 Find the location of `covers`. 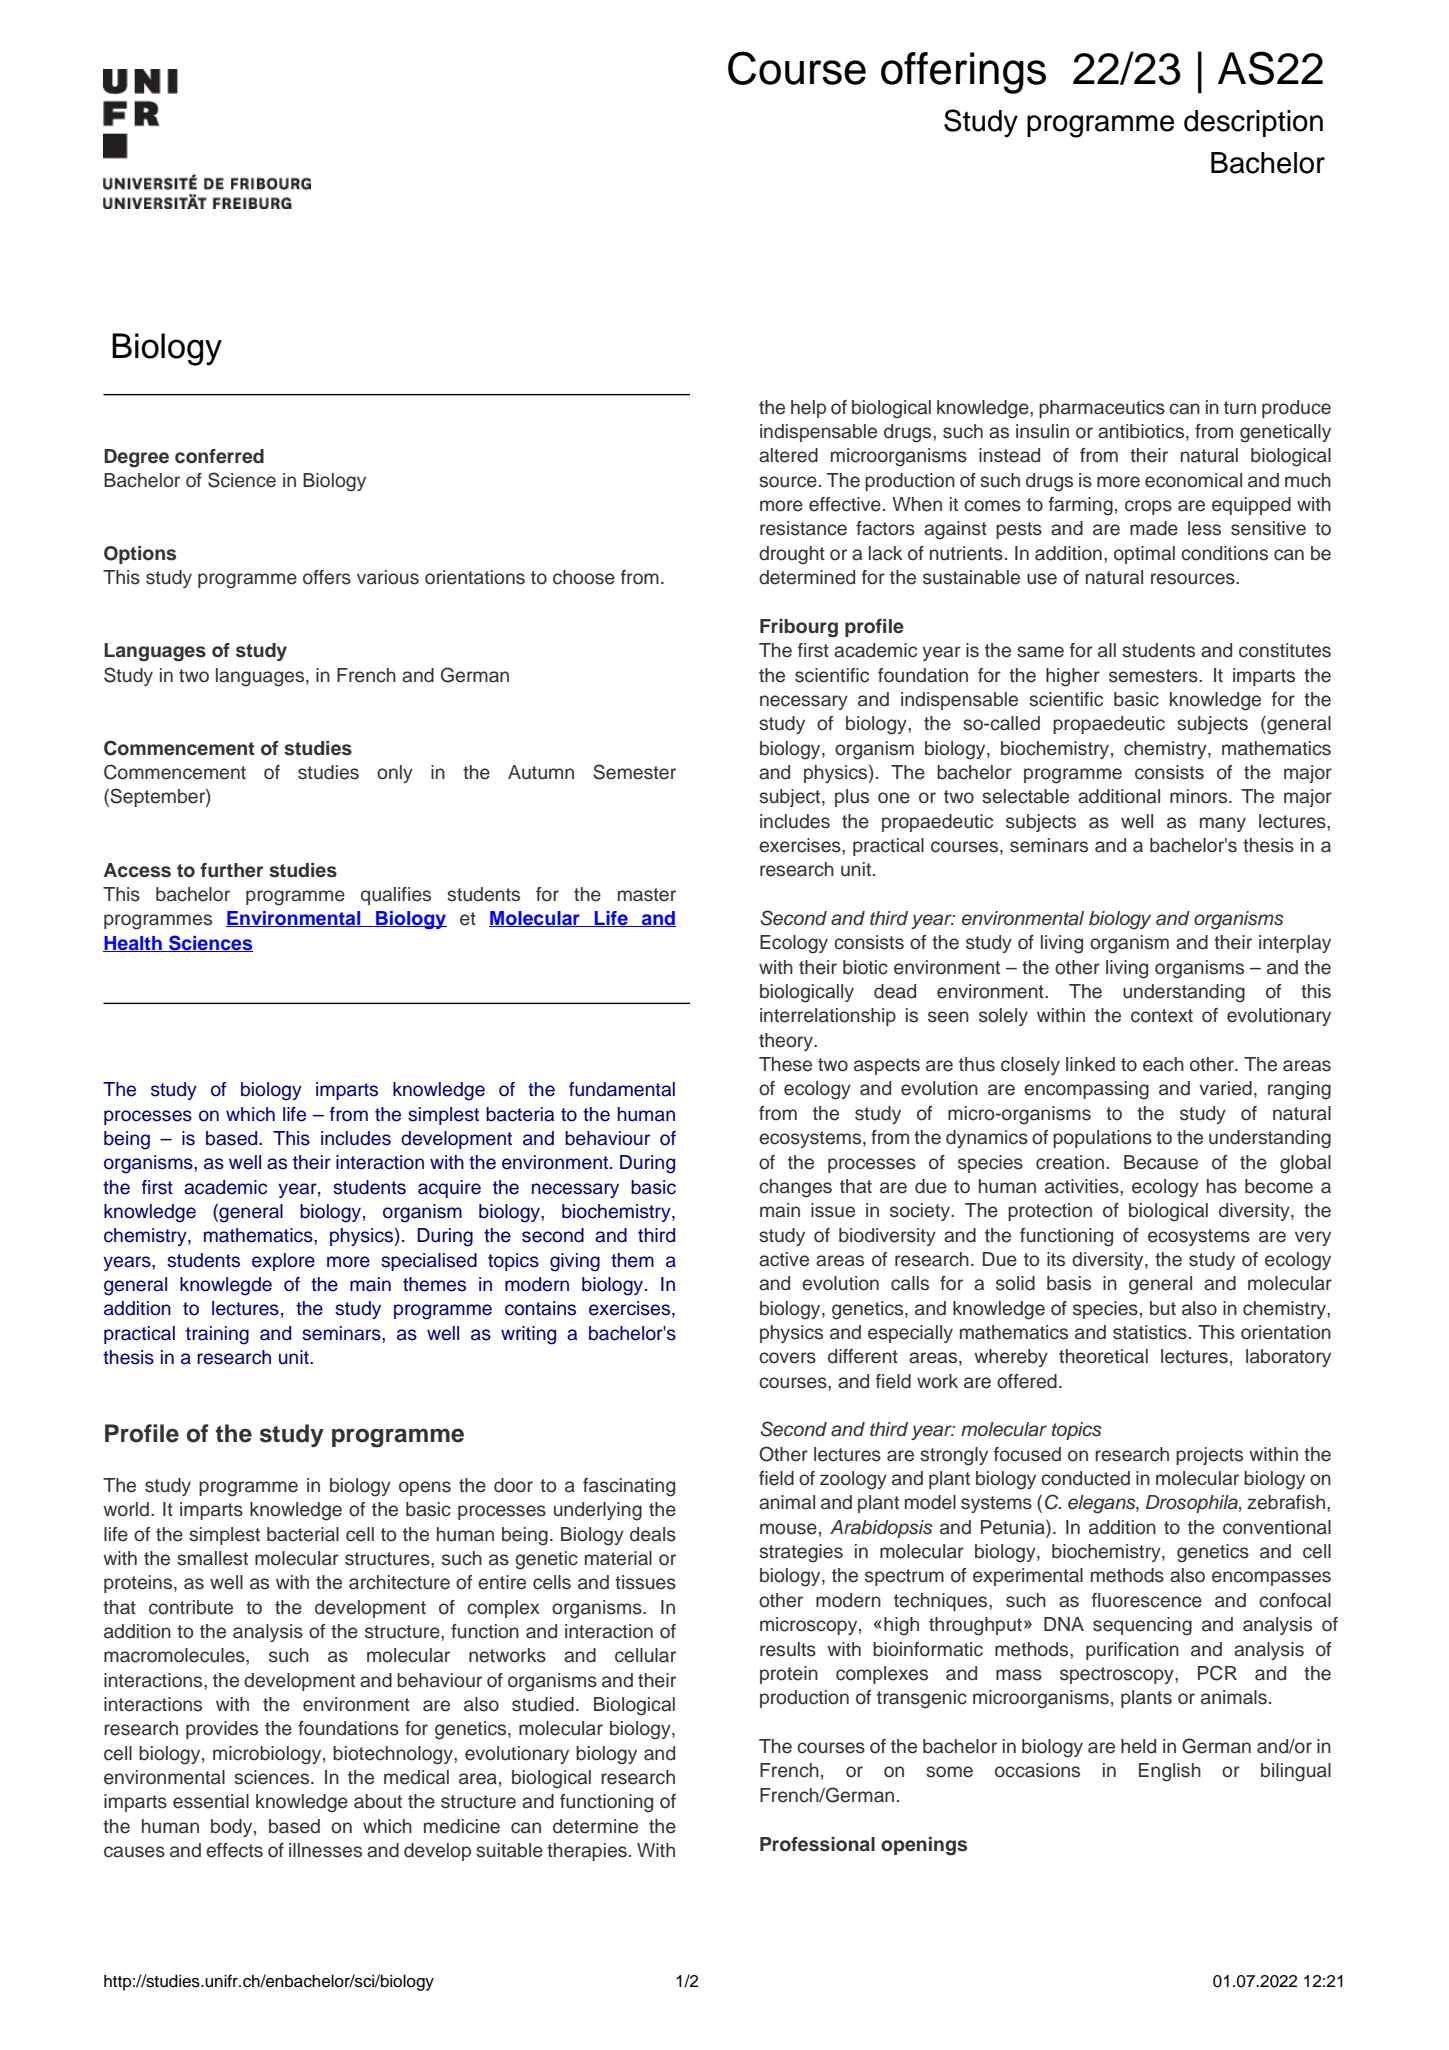

covers is located at coordinates (787, 1358).
